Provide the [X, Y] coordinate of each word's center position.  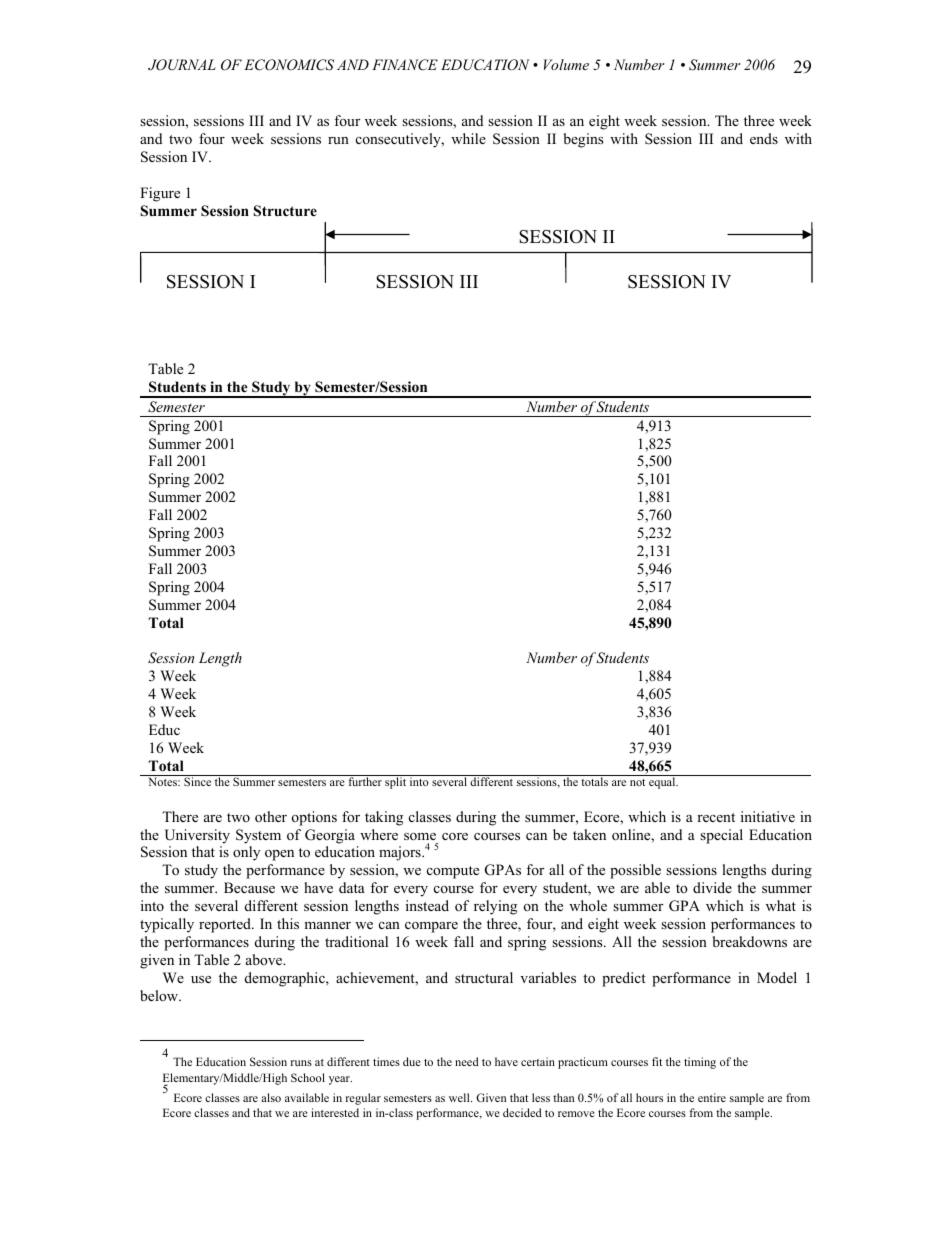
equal [663, 783]
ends [764, 138]
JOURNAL [182, 65]
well [460, 1097]
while [468, 138]
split [395, 783]
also [271, 1097]
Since [197, 781]
